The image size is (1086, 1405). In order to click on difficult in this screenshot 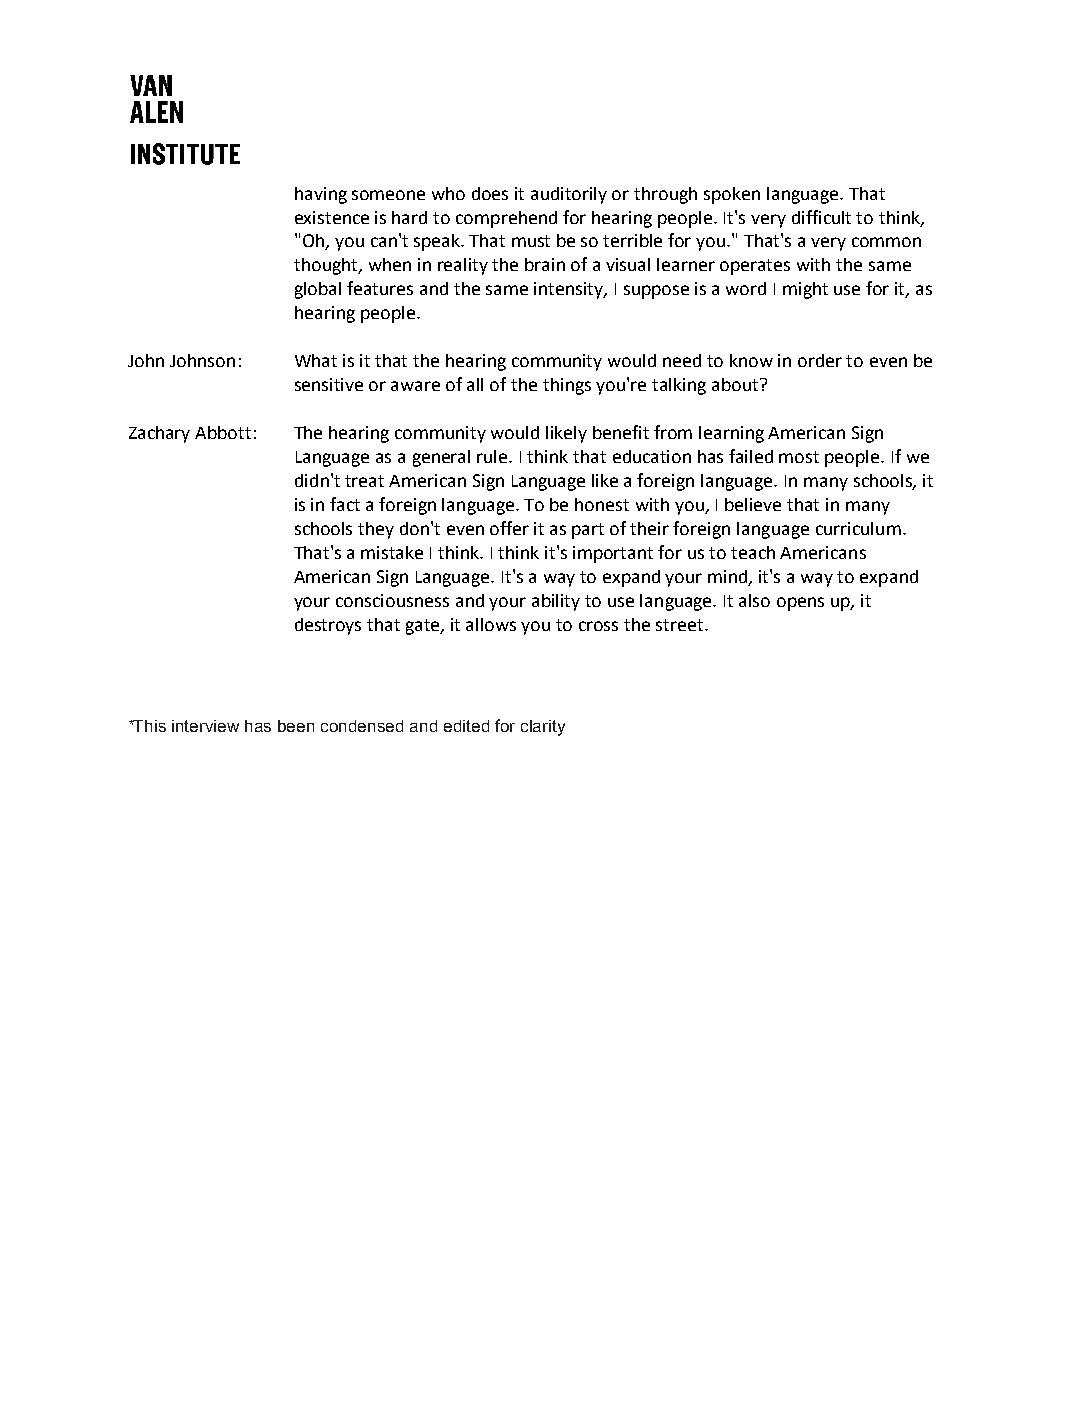, I will do `click(821, 217)`.
